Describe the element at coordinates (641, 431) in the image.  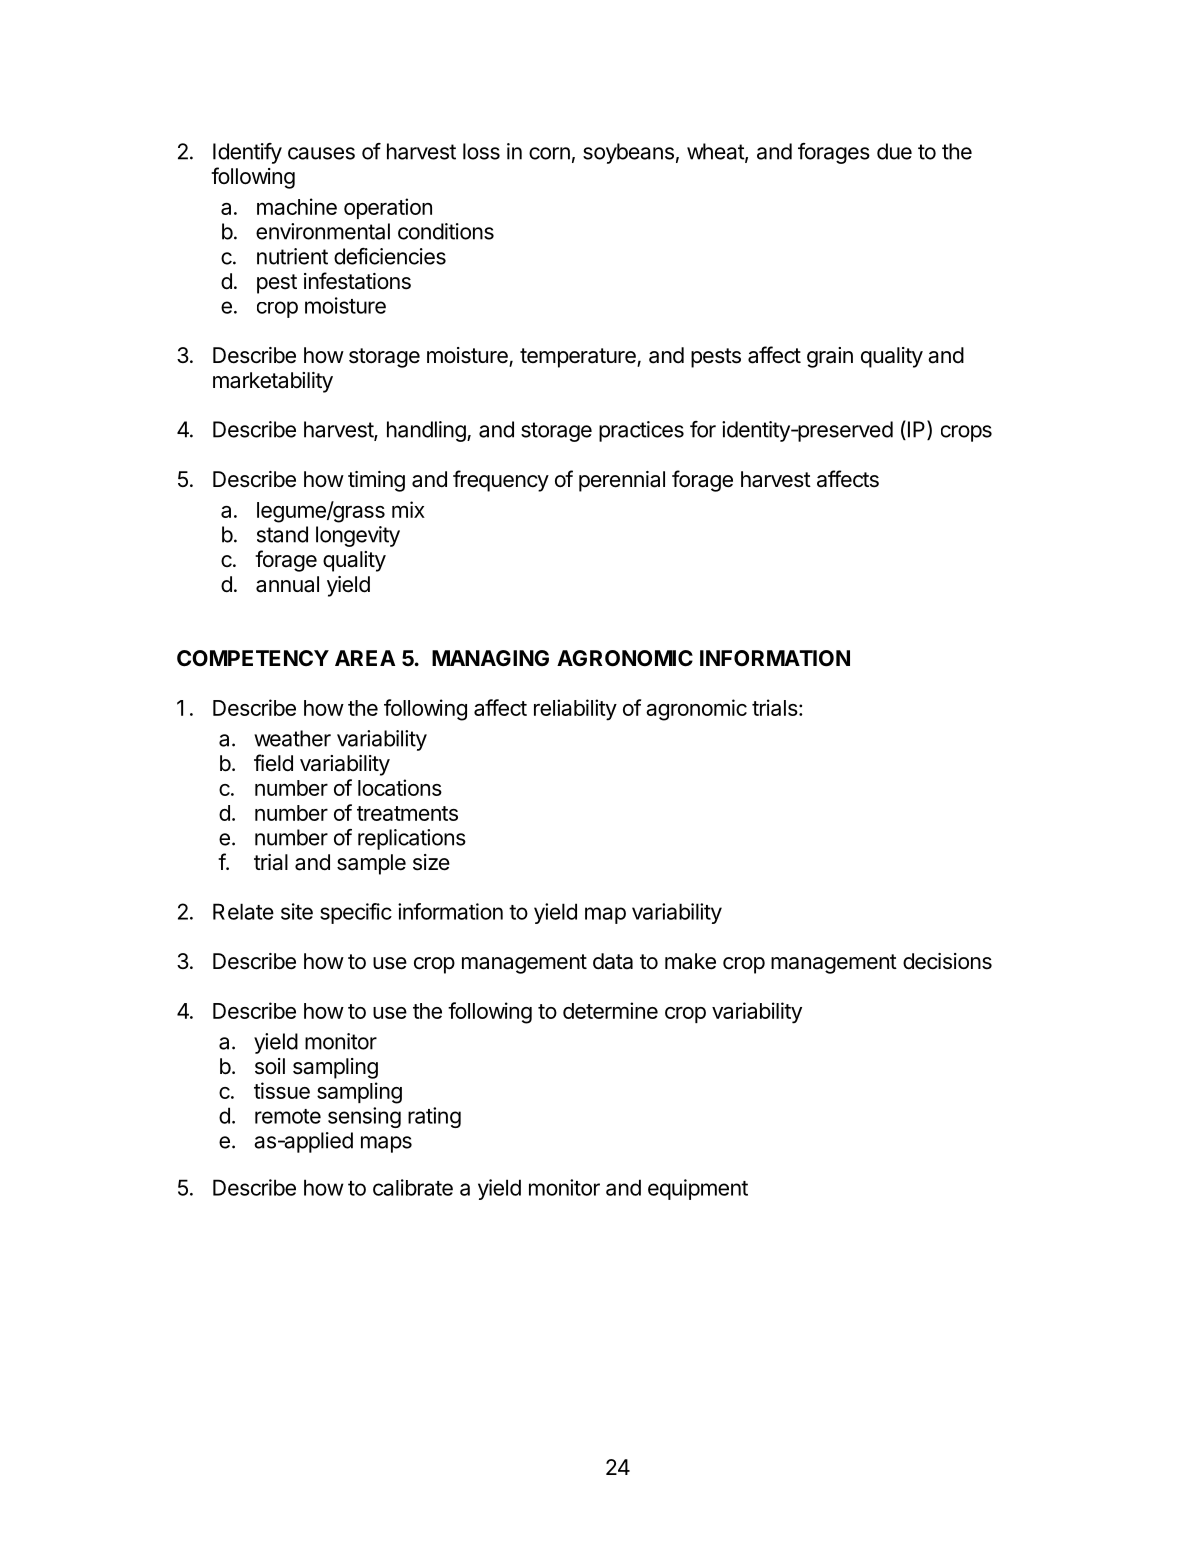
I see `practices` at that location.
